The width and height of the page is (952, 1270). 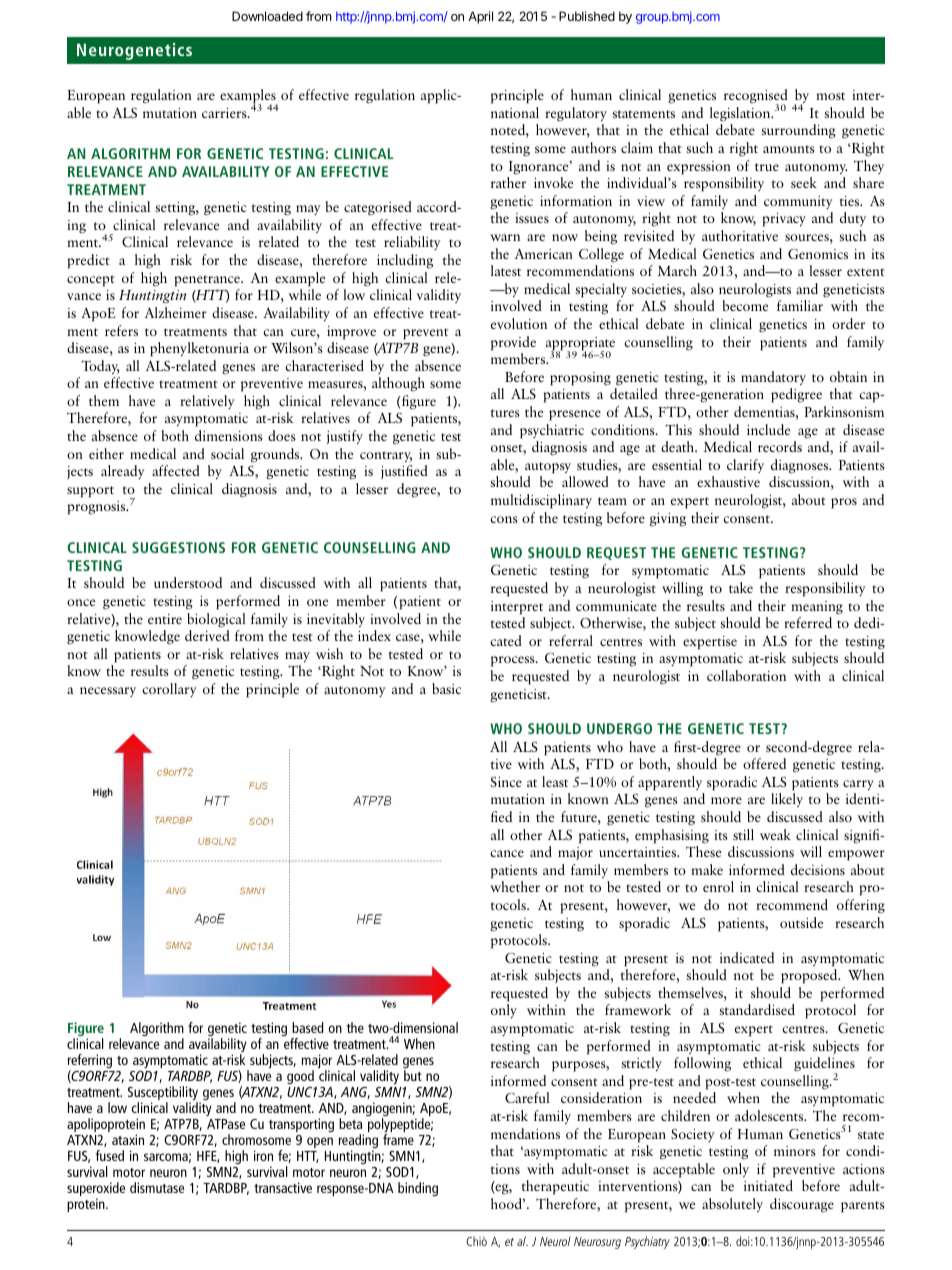 What do you see at coordinates (480, 17) in the page?
I see `April` at bounding box center [480, 17].
